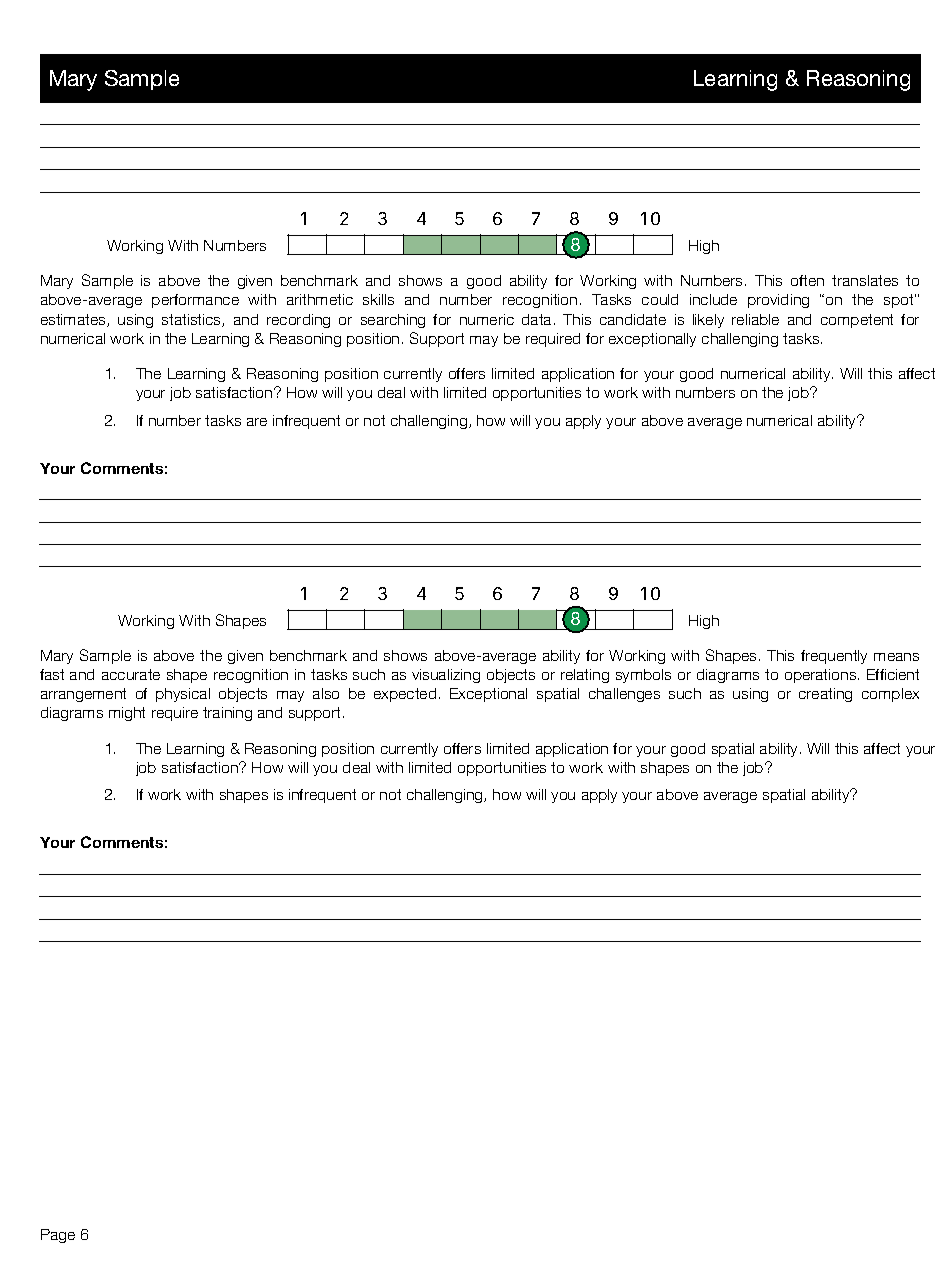  Describe the element at coordinates (825, 695) in the screenshot. I see `creating` at that location.
